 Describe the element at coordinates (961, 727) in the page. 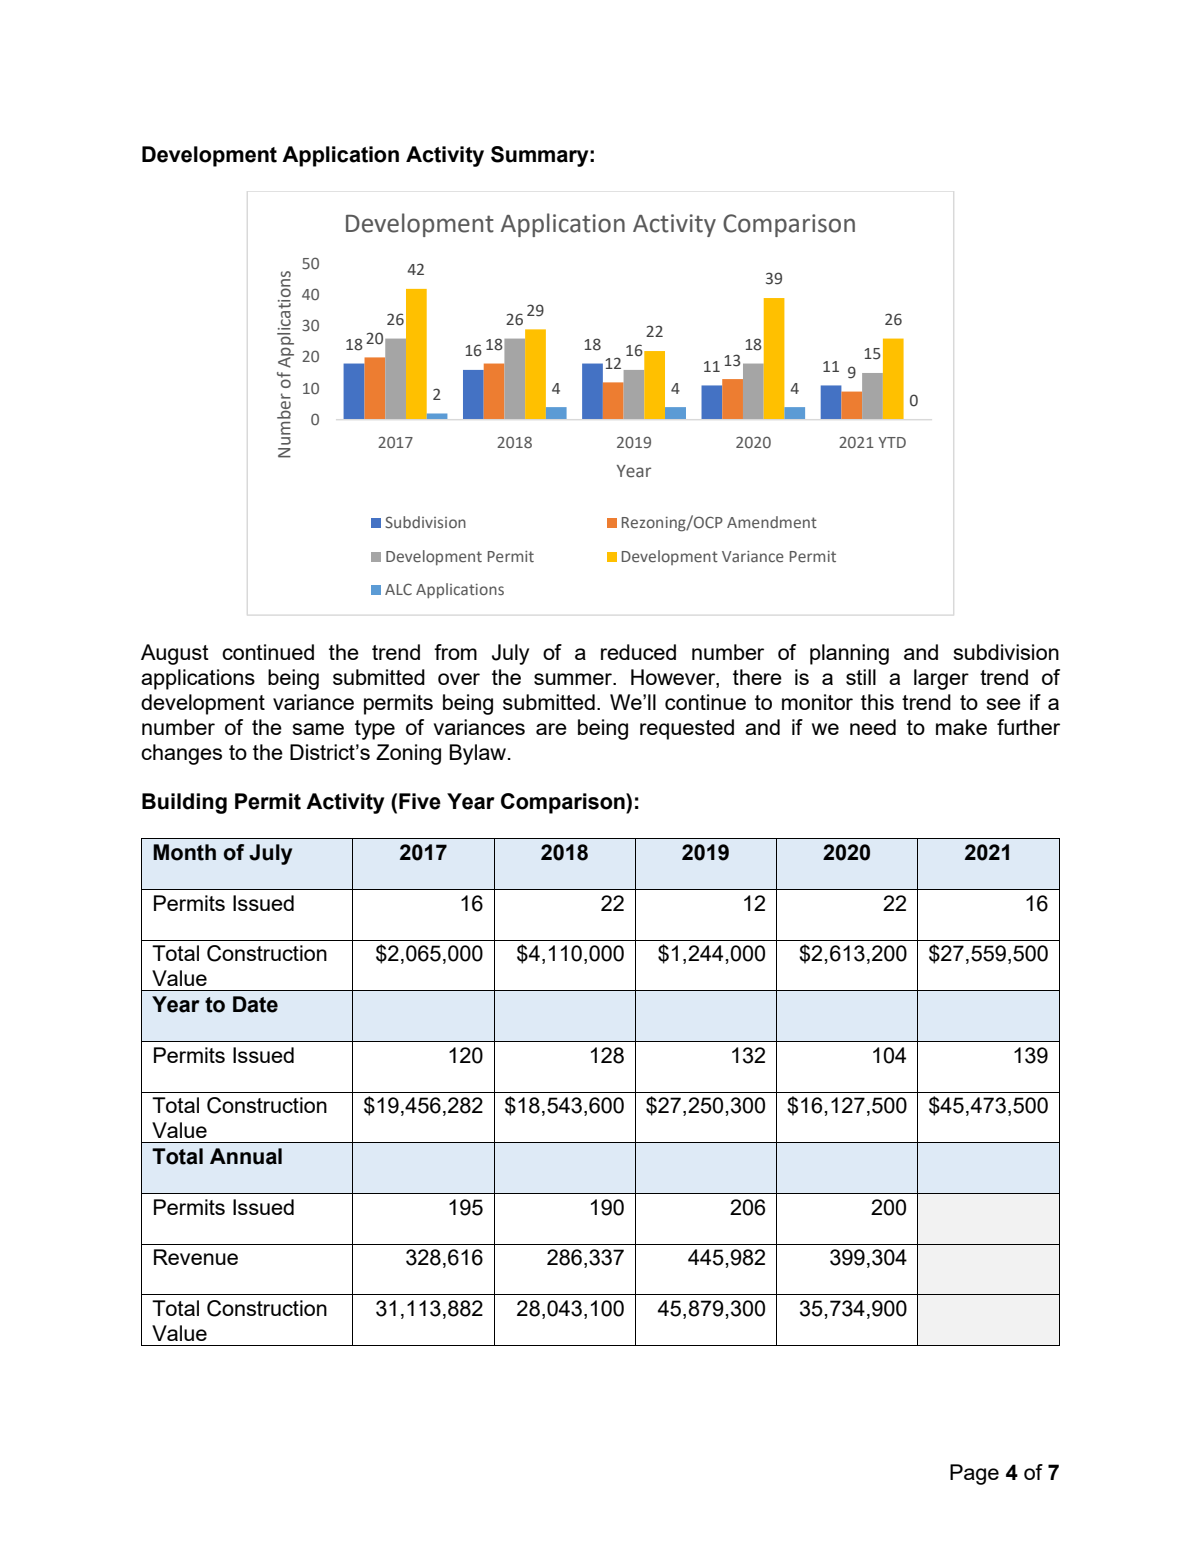

I see `make` at that location.
